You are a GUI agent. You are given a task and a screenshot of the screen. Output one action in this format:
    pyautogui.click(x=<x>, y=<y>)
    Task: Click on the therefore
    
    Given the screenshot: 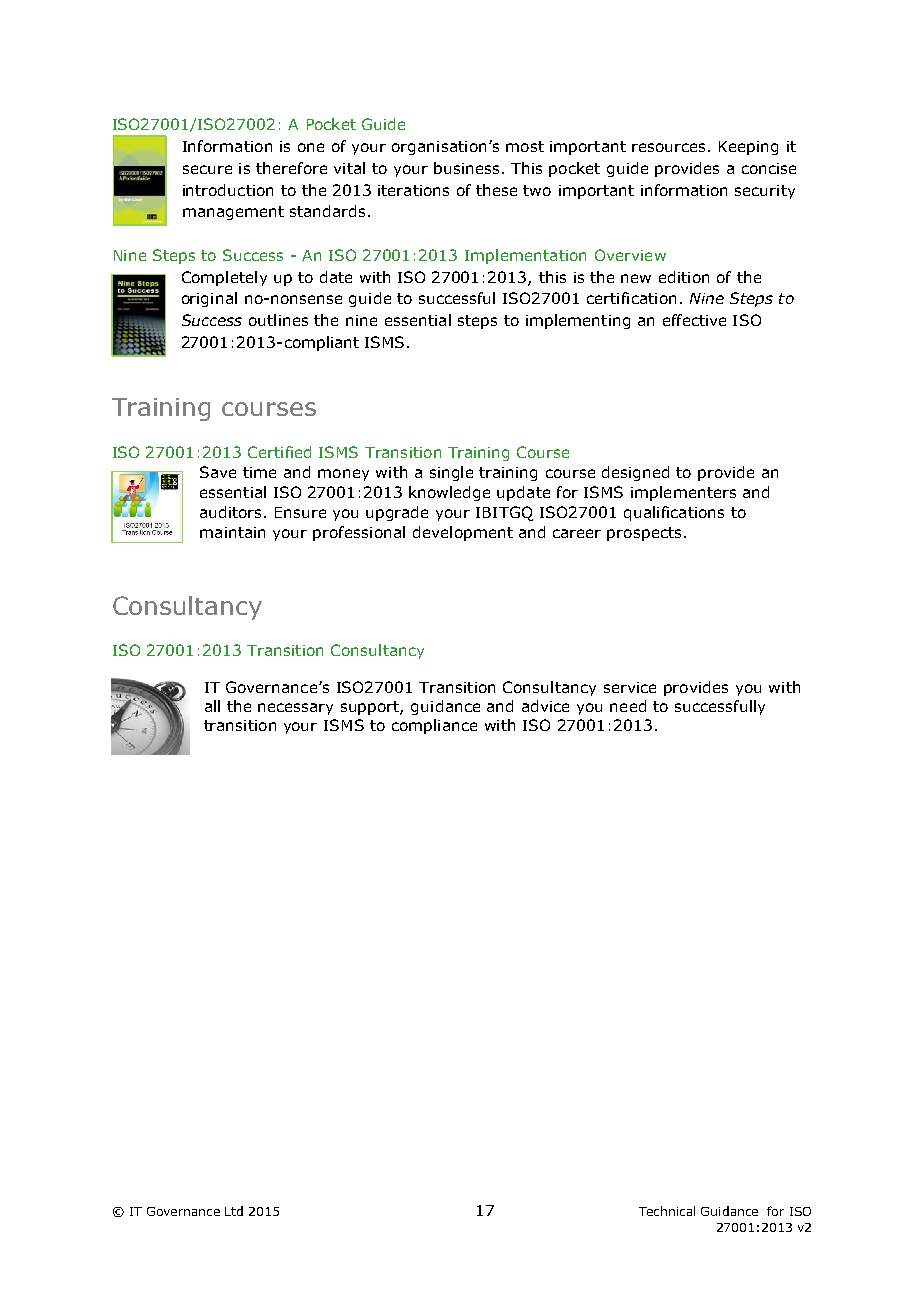 What is the action you would take?
    pyautogui.click(x=291, y=168)
